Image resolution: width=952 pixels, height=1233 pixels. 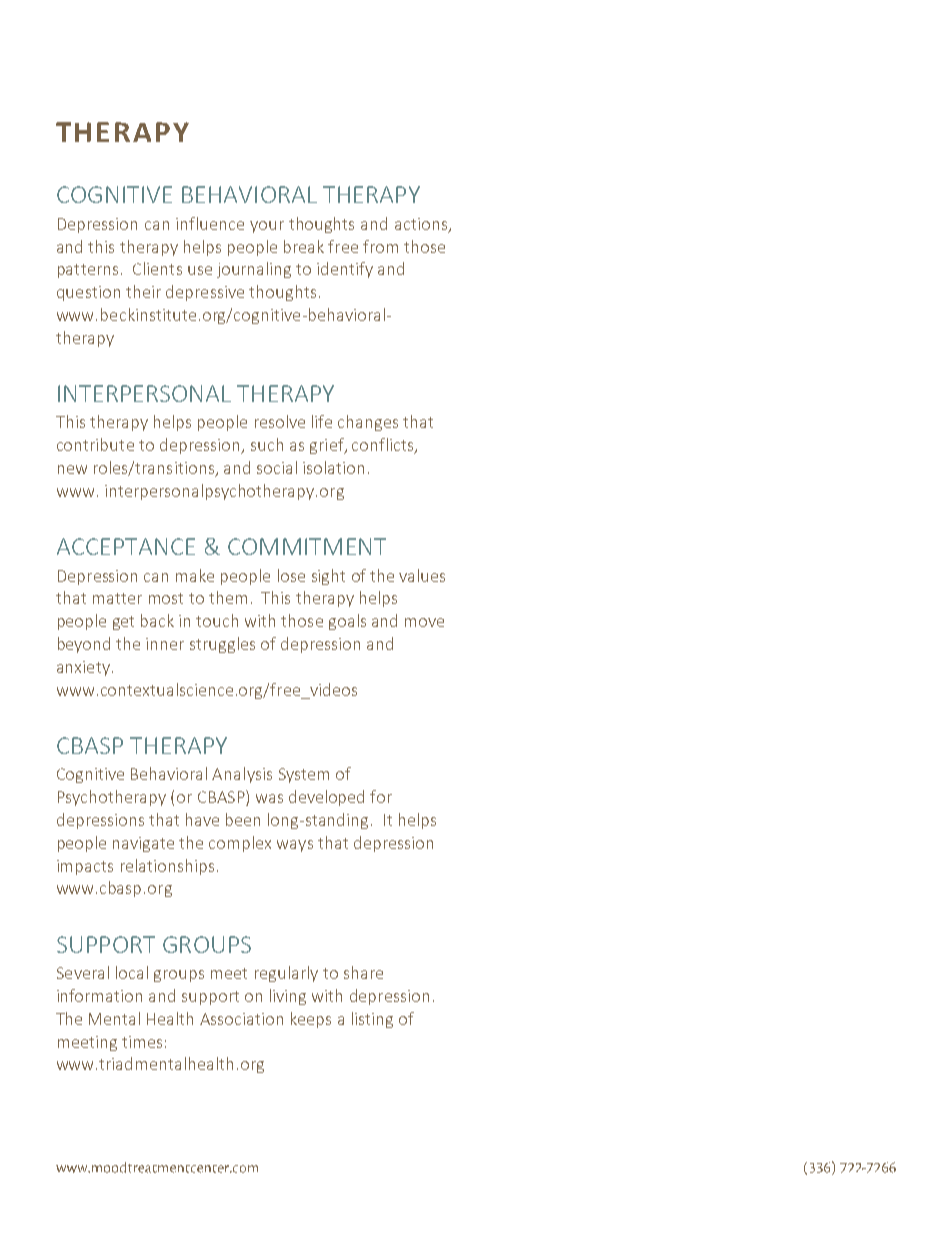 What do you see at coordinates (254, 270) in the screenshot?
I see `journaling` at bounding box center [254, 270].
